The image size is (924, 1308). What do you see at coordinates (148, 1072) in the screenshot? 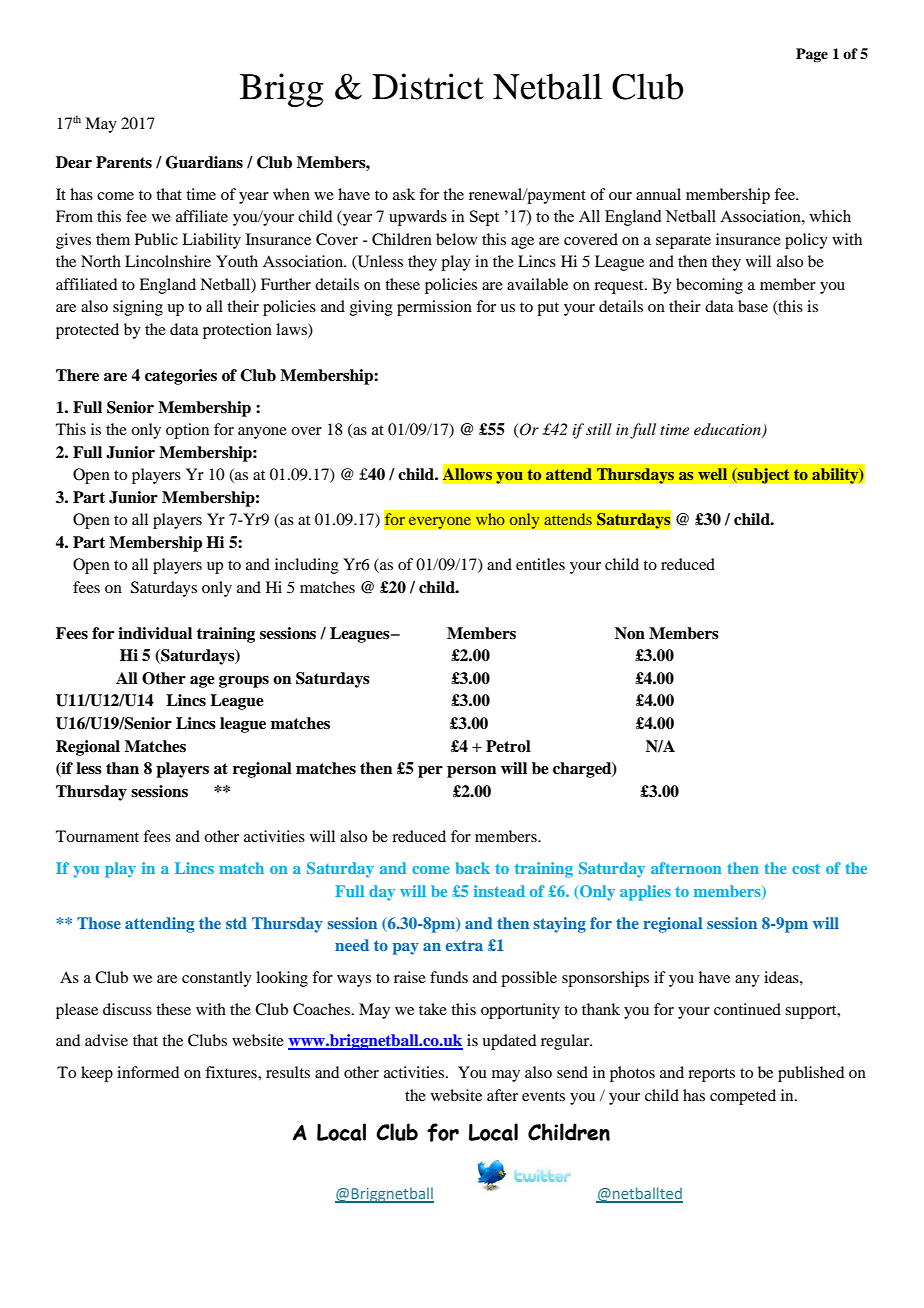
I see `informed` at bounding box center [148, 1072].
